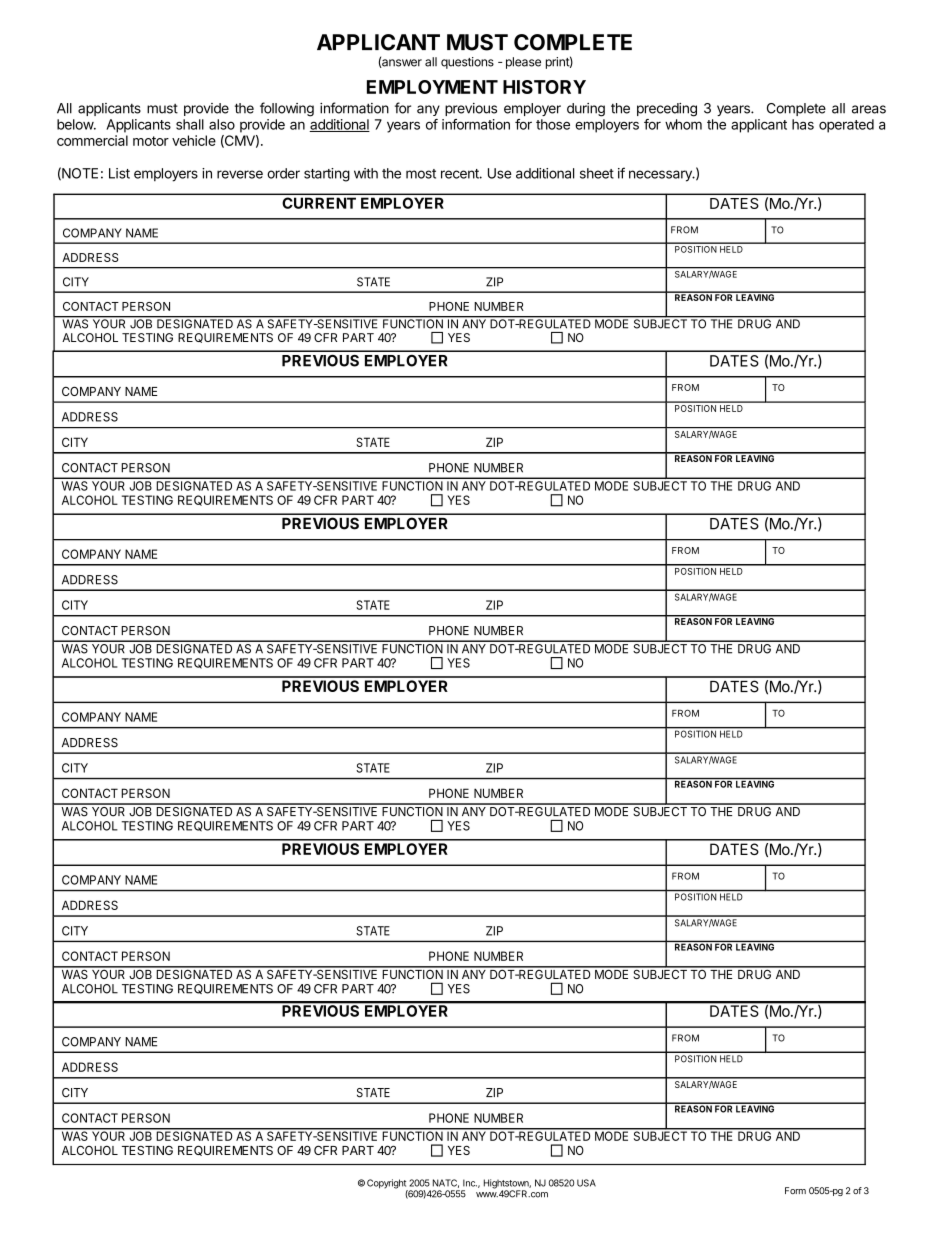 The height and width of the image is (1233, 952). I want to click on List, so click(119, 173).
